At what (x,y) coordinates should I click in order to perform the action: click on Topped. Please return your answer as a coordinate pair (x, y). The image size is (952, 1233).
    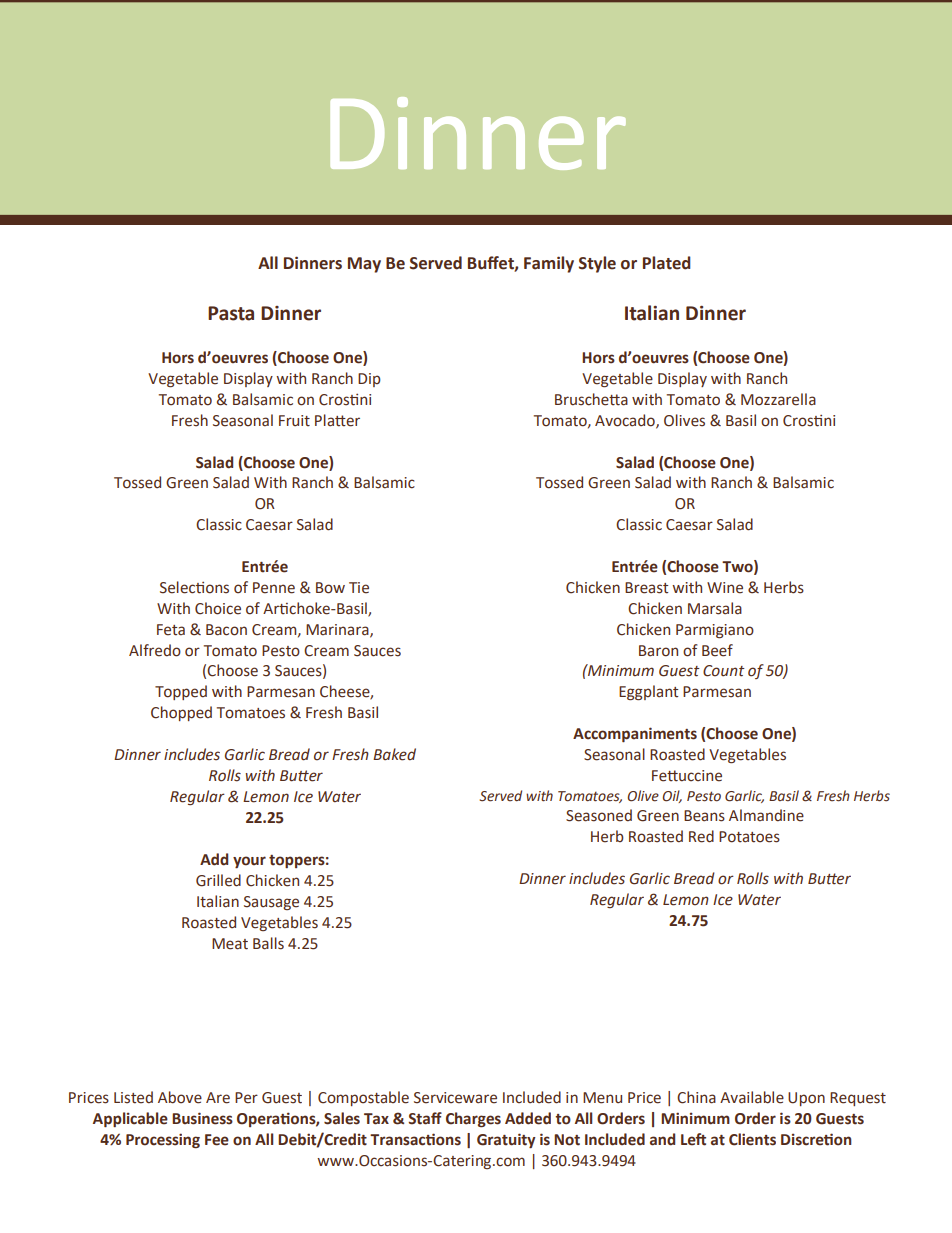
    Looking at the image, I should click on (181, 692).
